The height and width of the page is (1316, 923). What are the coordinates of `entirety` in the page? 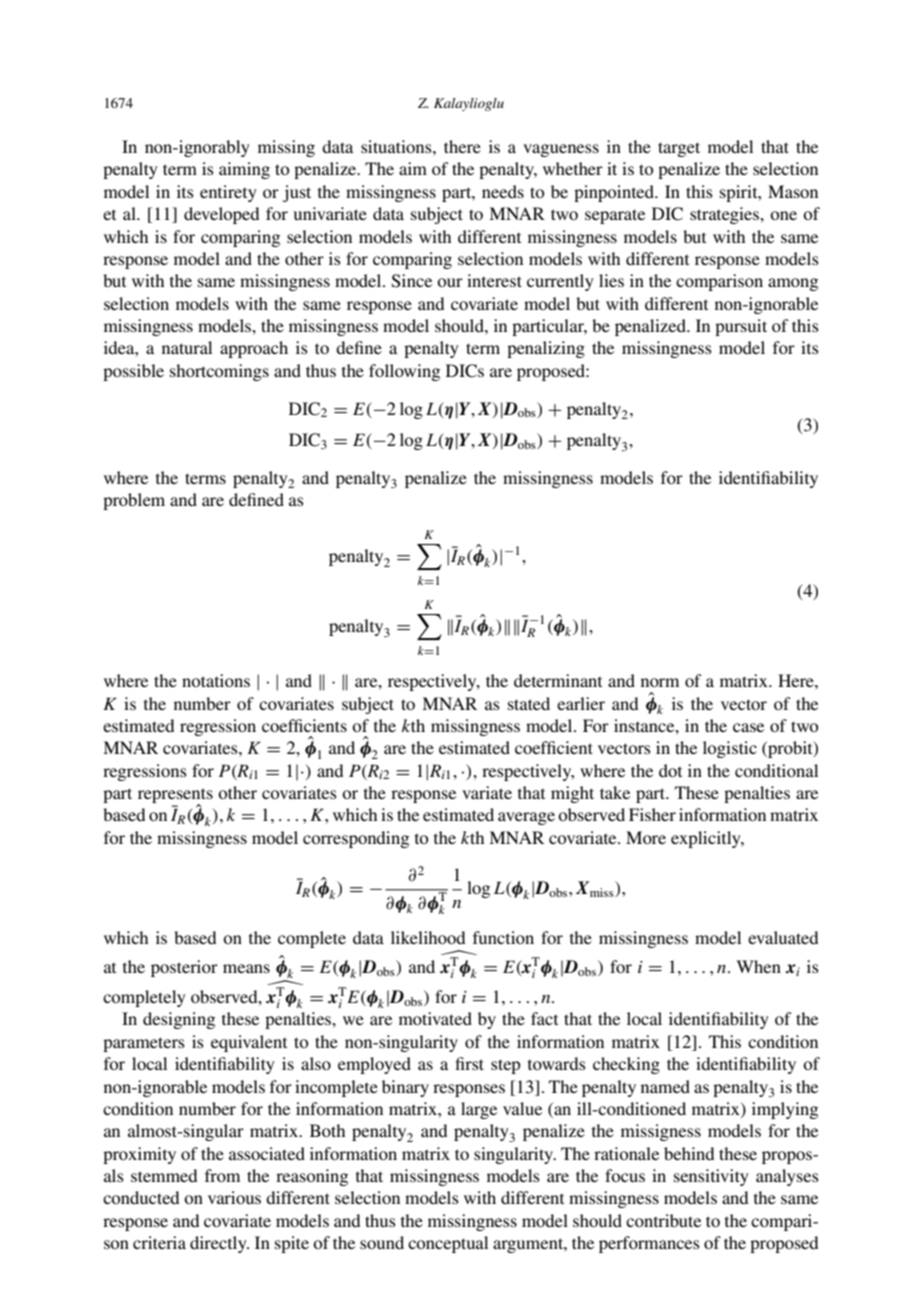 It's located at (228, 193).
